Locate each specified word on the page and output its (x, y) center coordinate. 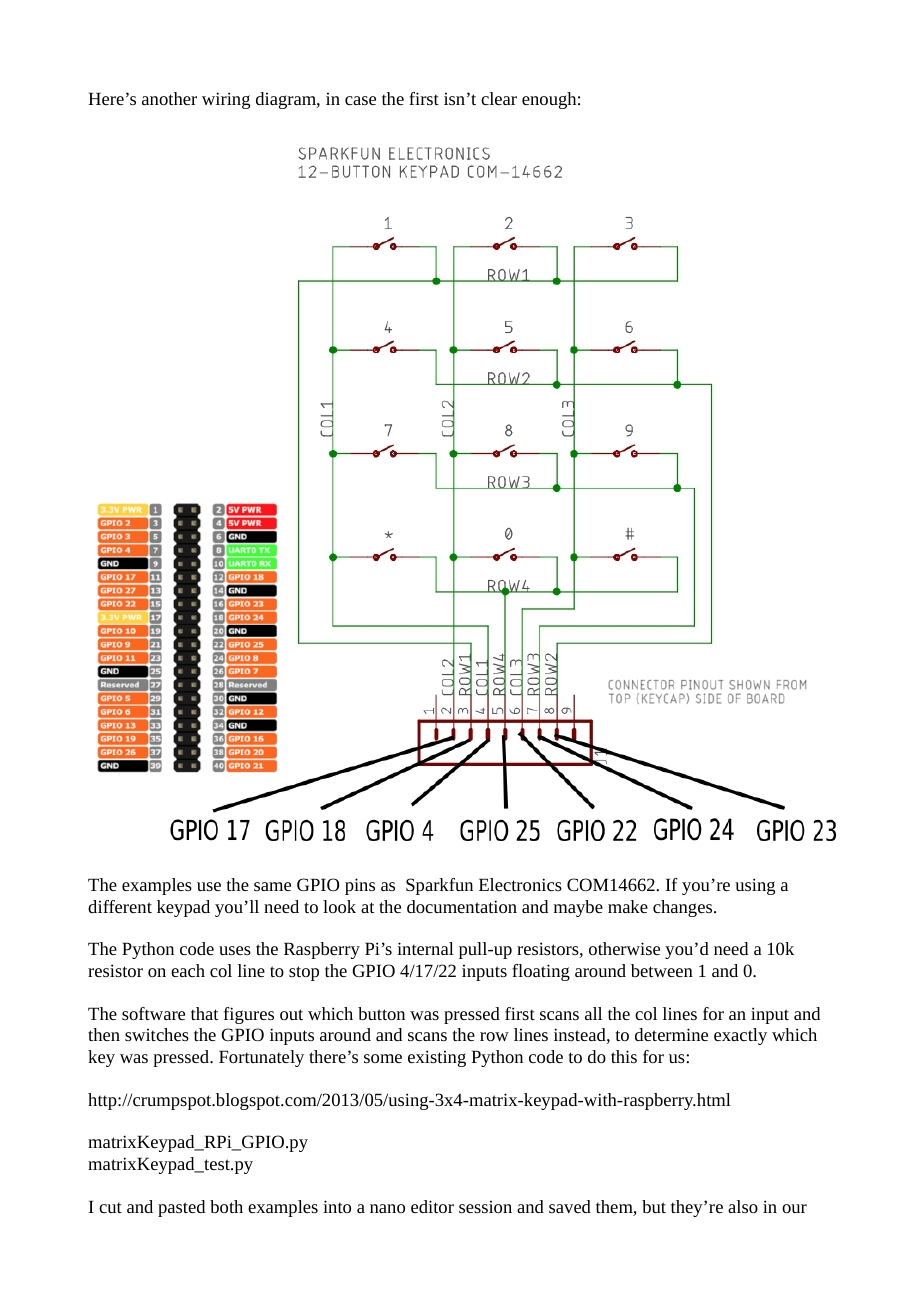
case (360, 100)
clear (499, 98)
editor (432, 1206)
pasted (181, 1208)
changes (684, 908)
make (628, 906)
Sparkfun (439, 886)
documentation (462, 906)
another (169, 98)
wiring (226, 100)
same (272, 886)
